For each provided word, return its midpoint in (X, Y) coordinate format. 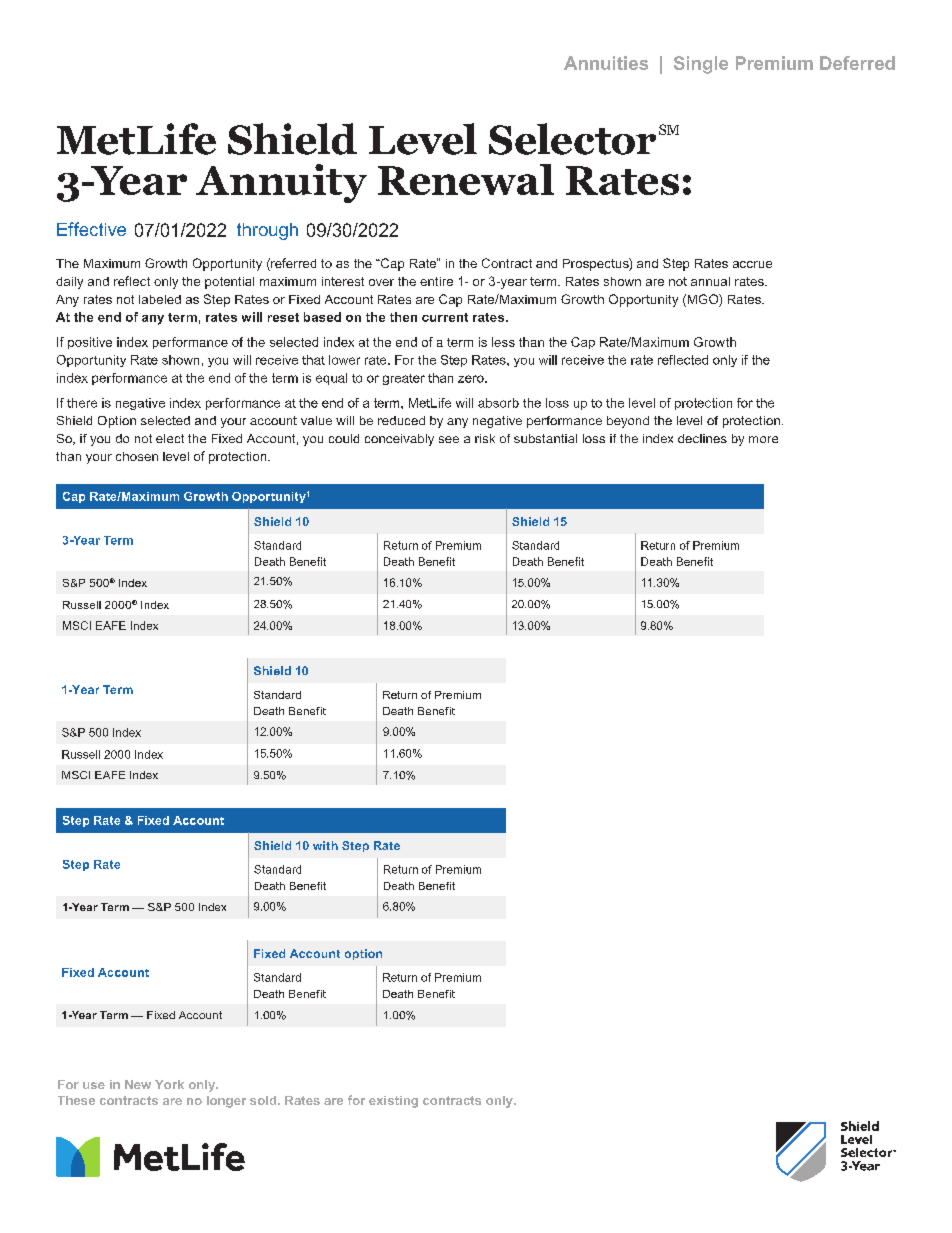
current (445, 317)
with (325, 845)
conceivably (399, 440)
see (449, 439)
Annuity (281, 183)
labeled (160, 299)
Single (701, 65)
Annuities (606, 63)
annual (710, 281)
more (763, 439)
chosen (137, 456)
